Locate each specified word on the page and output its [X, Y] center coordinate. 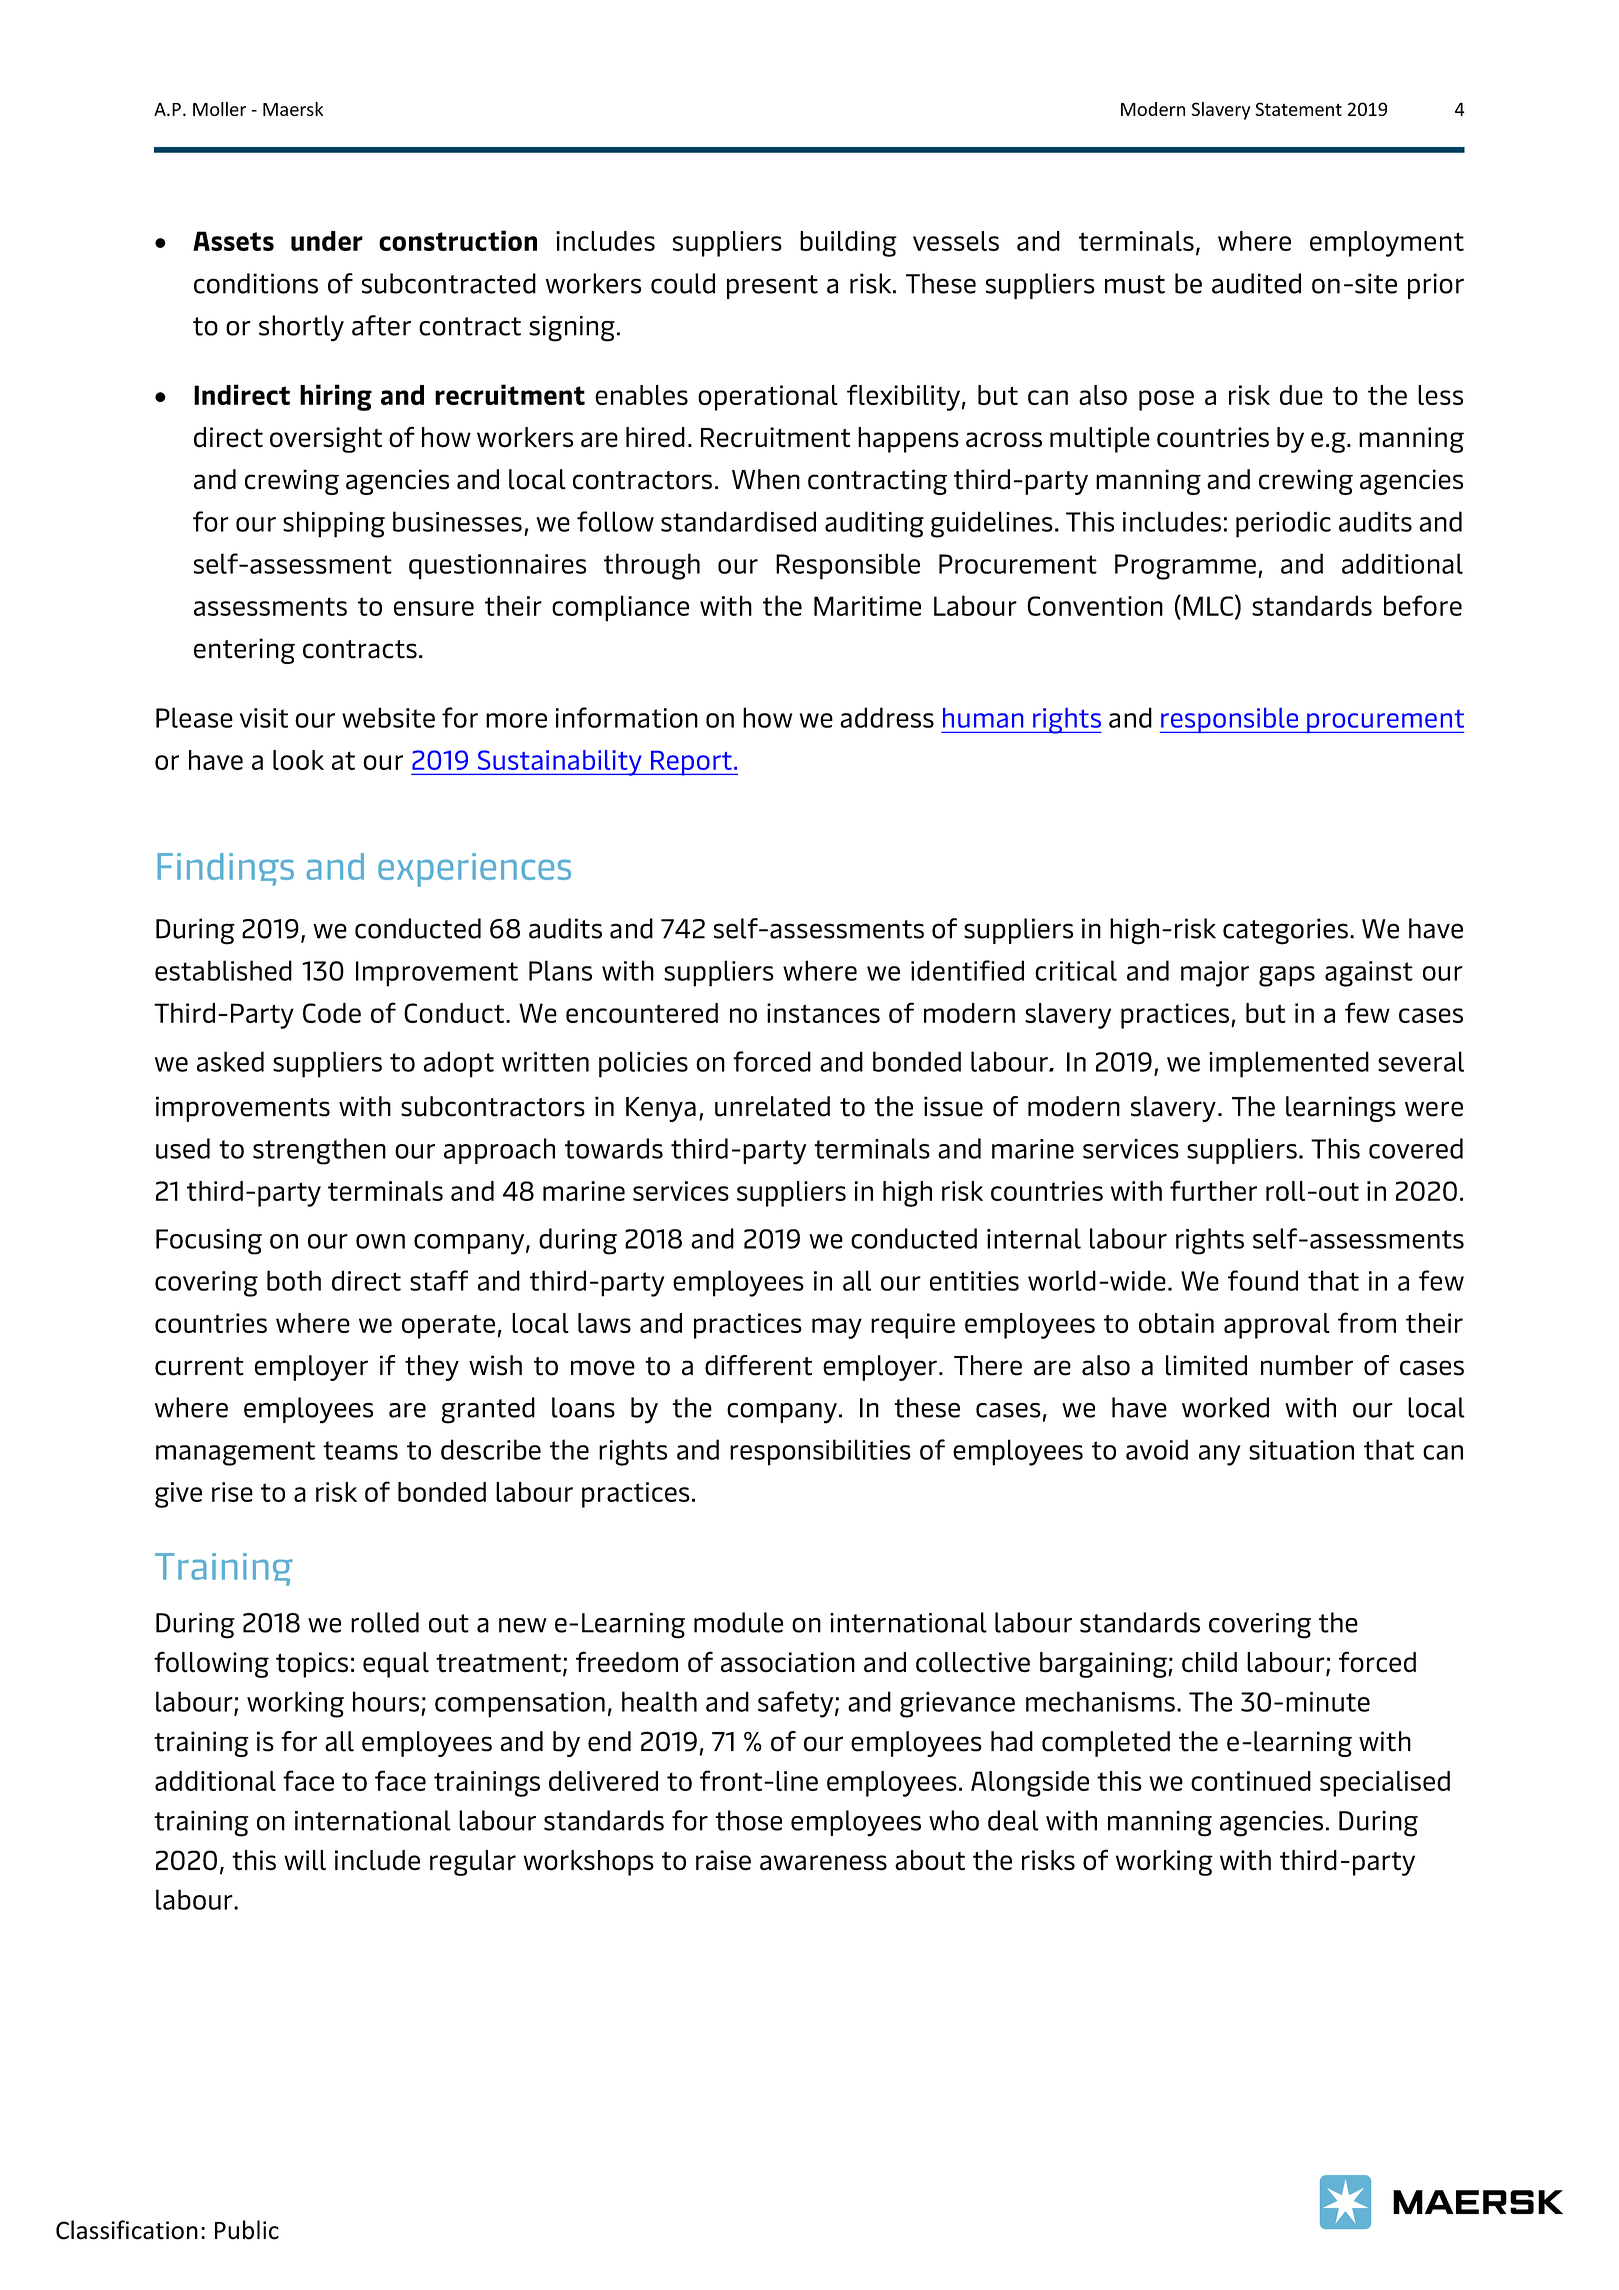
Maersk [293, 109]
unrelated [772, 1106]
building [848, 244]
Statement [1298, 109]
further [1213, 1190]
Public [247, 2230]
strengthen [319, 1151]
